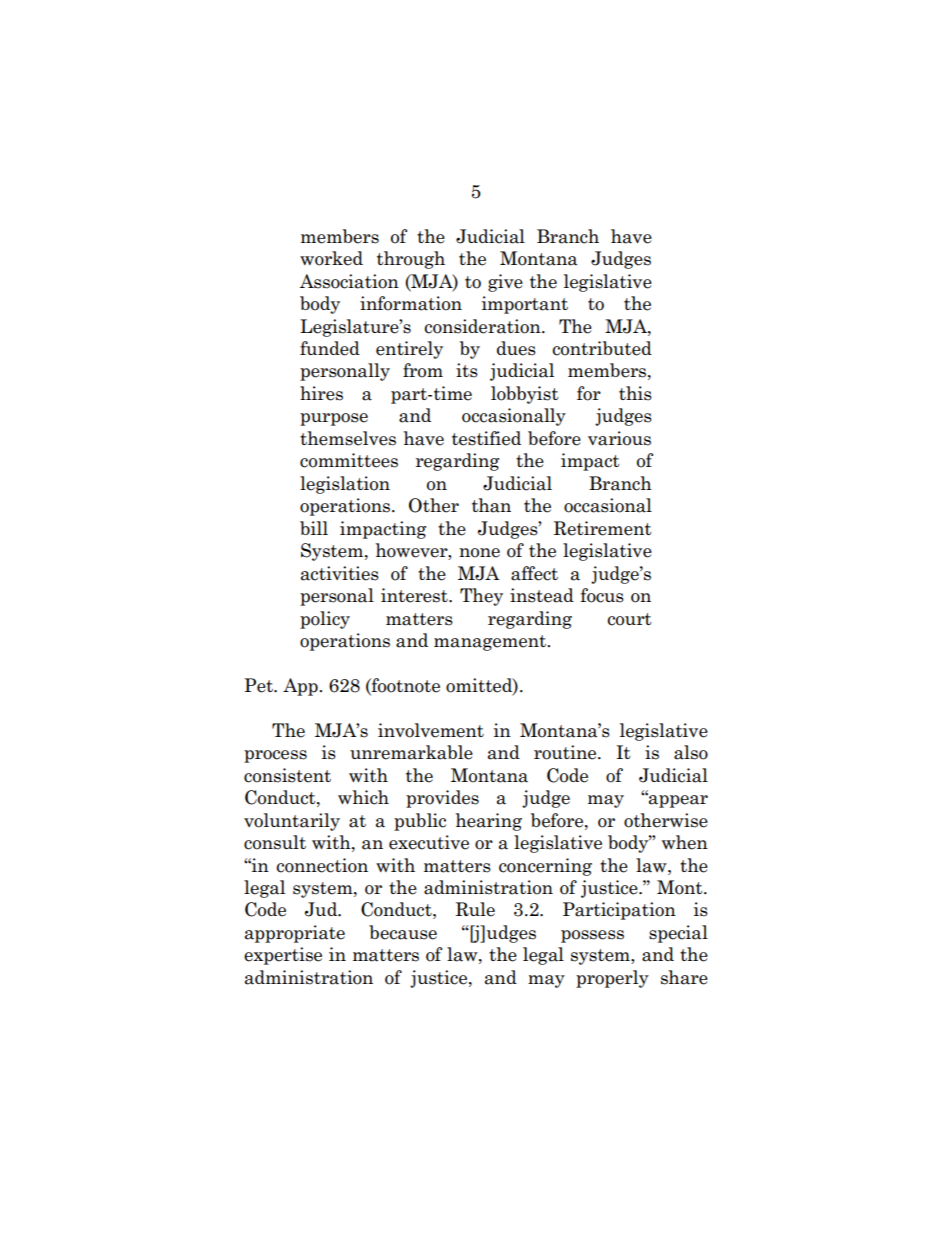  I want to click on expertise, so click(283, 956).
